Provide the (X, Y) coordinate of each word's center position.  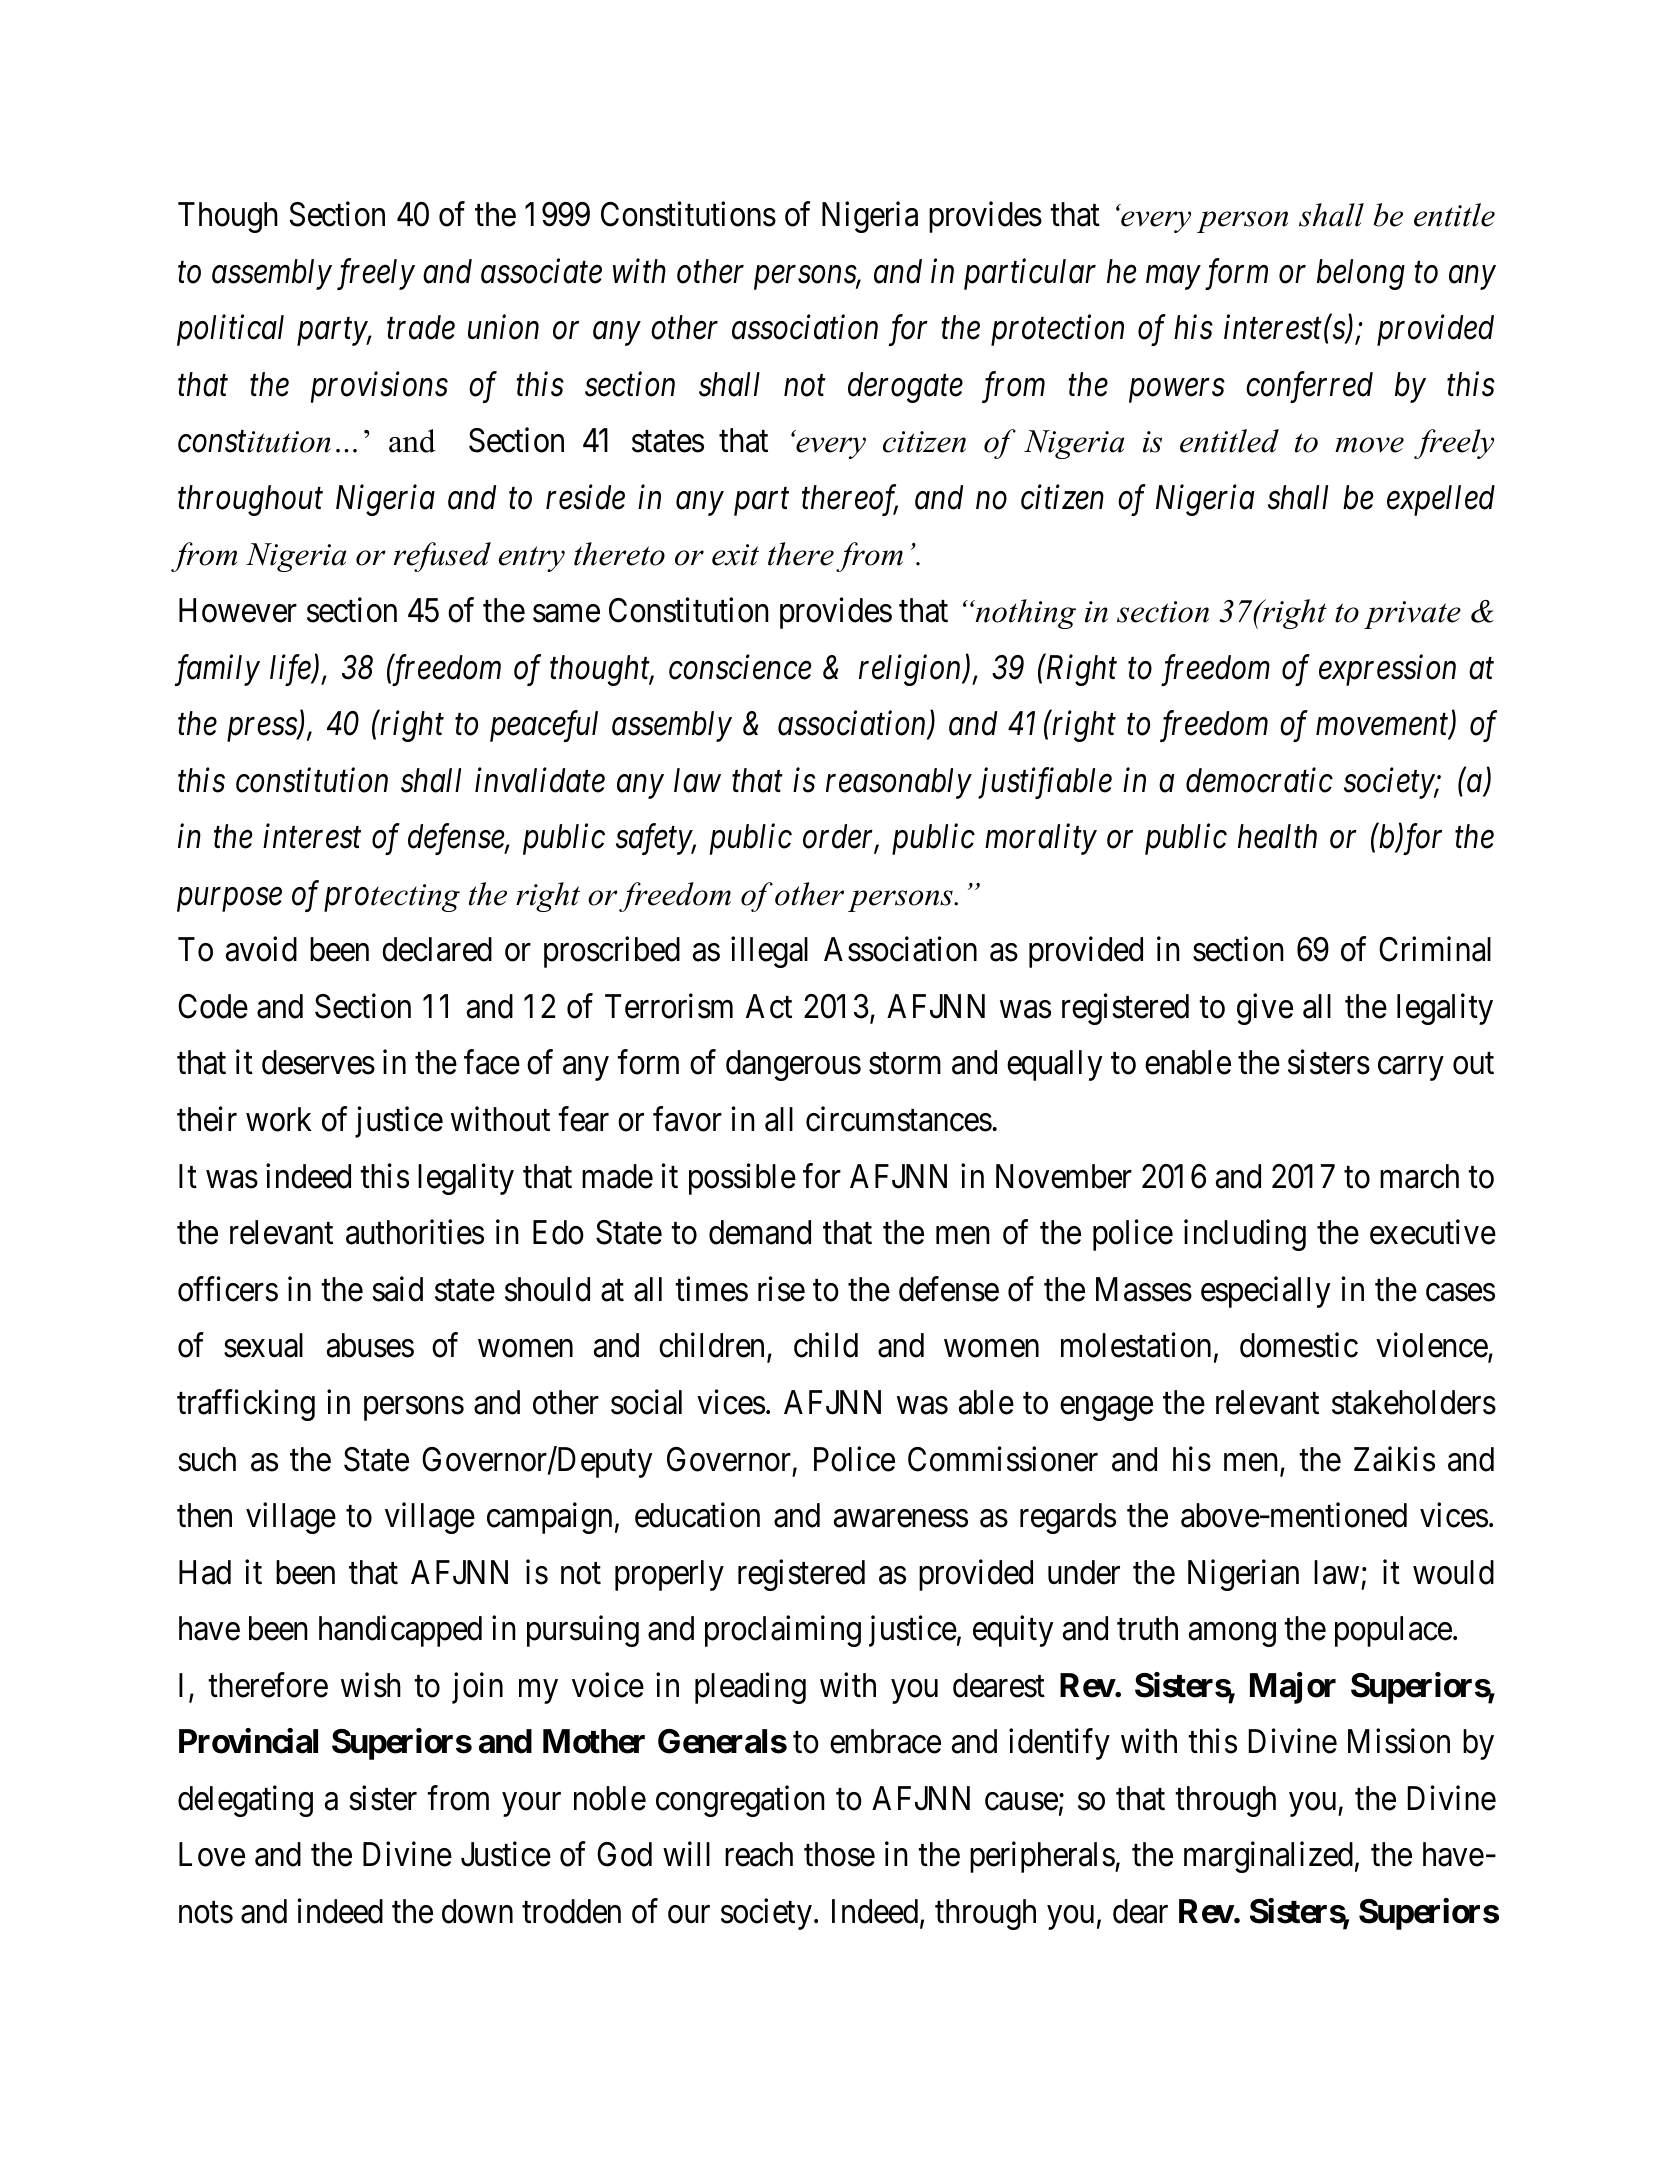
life (291, 670)
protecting (392, 898)
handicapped (400, 1631)
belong (1361, 274)
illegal (769, 952)
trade (421, 327)
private (1412, 615)
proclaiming (783, 1631)
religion (911, 670)
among (1232, 1635)
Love (212, 1855)
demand (760, 1232)
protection (1057, 331)
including (1245, 1235)
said (398, 1289)
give (1265, 1009)
